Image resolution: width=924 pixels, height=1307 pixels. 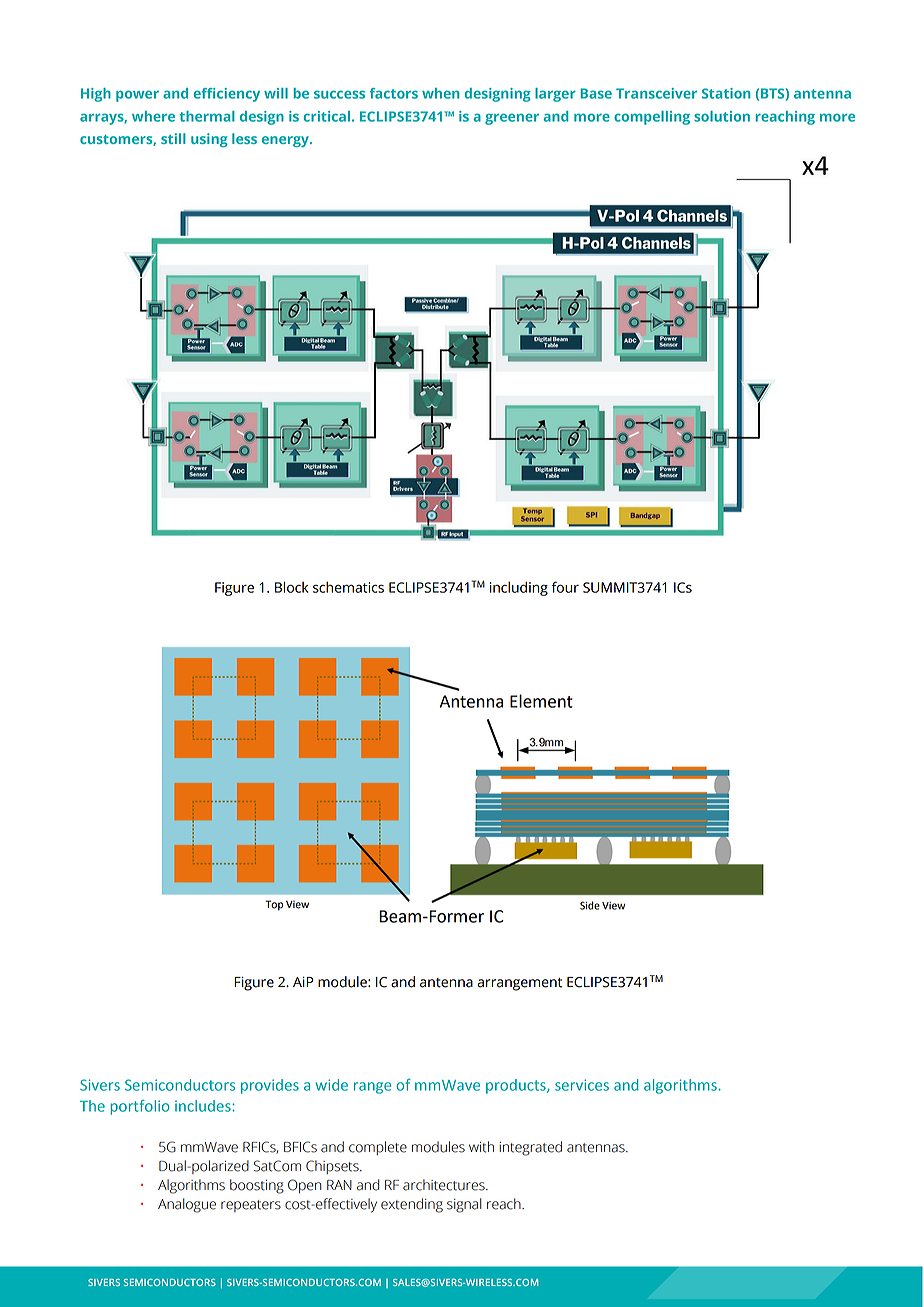 What do you see at coordinates (582, 1085) in the page?
I see `services` at bounding box center [582, 1085].
